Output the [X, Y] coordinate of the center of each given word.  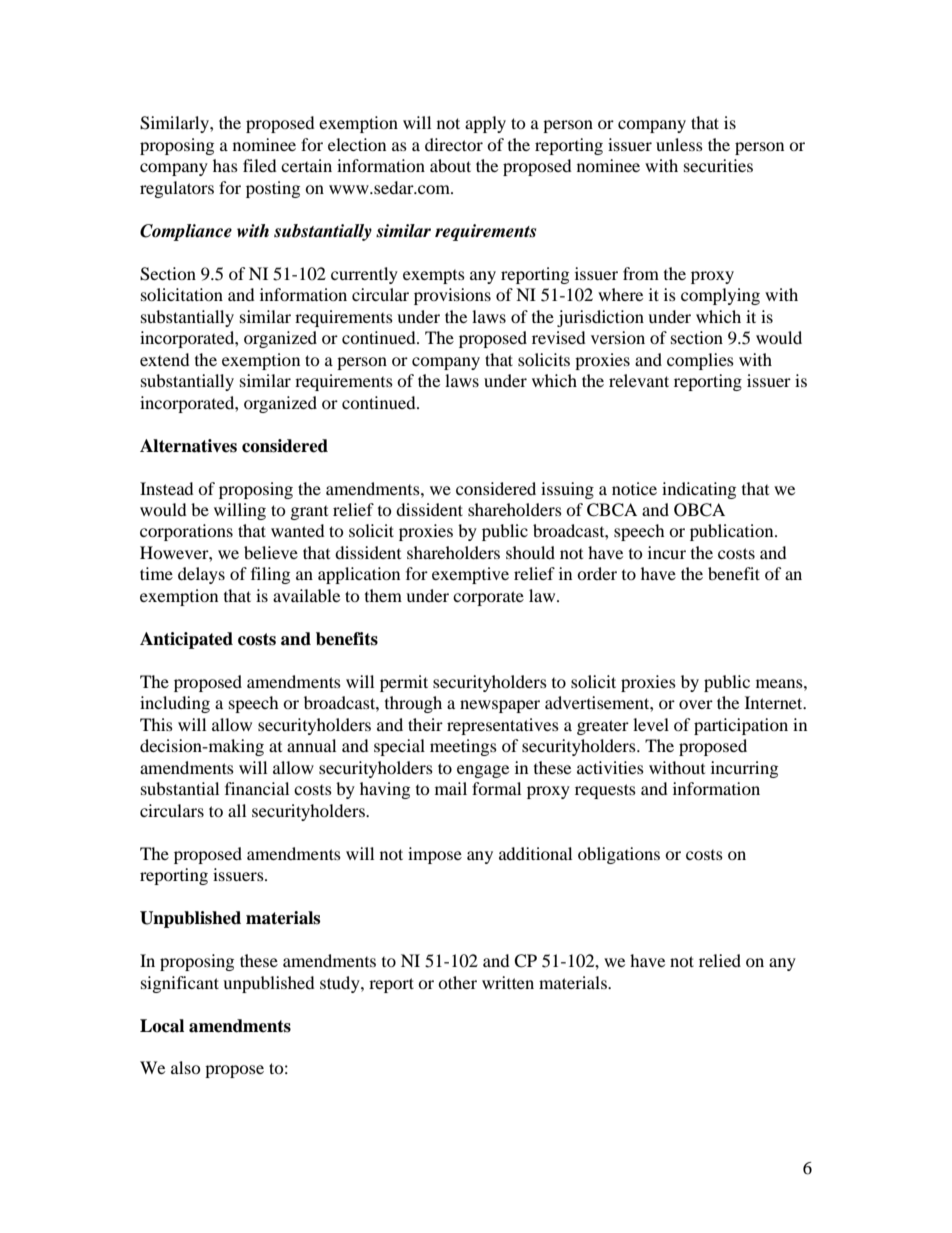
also [186, 1067]
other [457, 982]
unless [679, 144]
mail [451, 788]
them [383, 595]
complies [700, 361]
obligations [619, 855]
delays [201, 575]
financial [257, 788]
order [597, 573]
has [225, 165]
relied [720, 960]
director [454, 144]
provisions [452, 296]
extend [165, 359]
